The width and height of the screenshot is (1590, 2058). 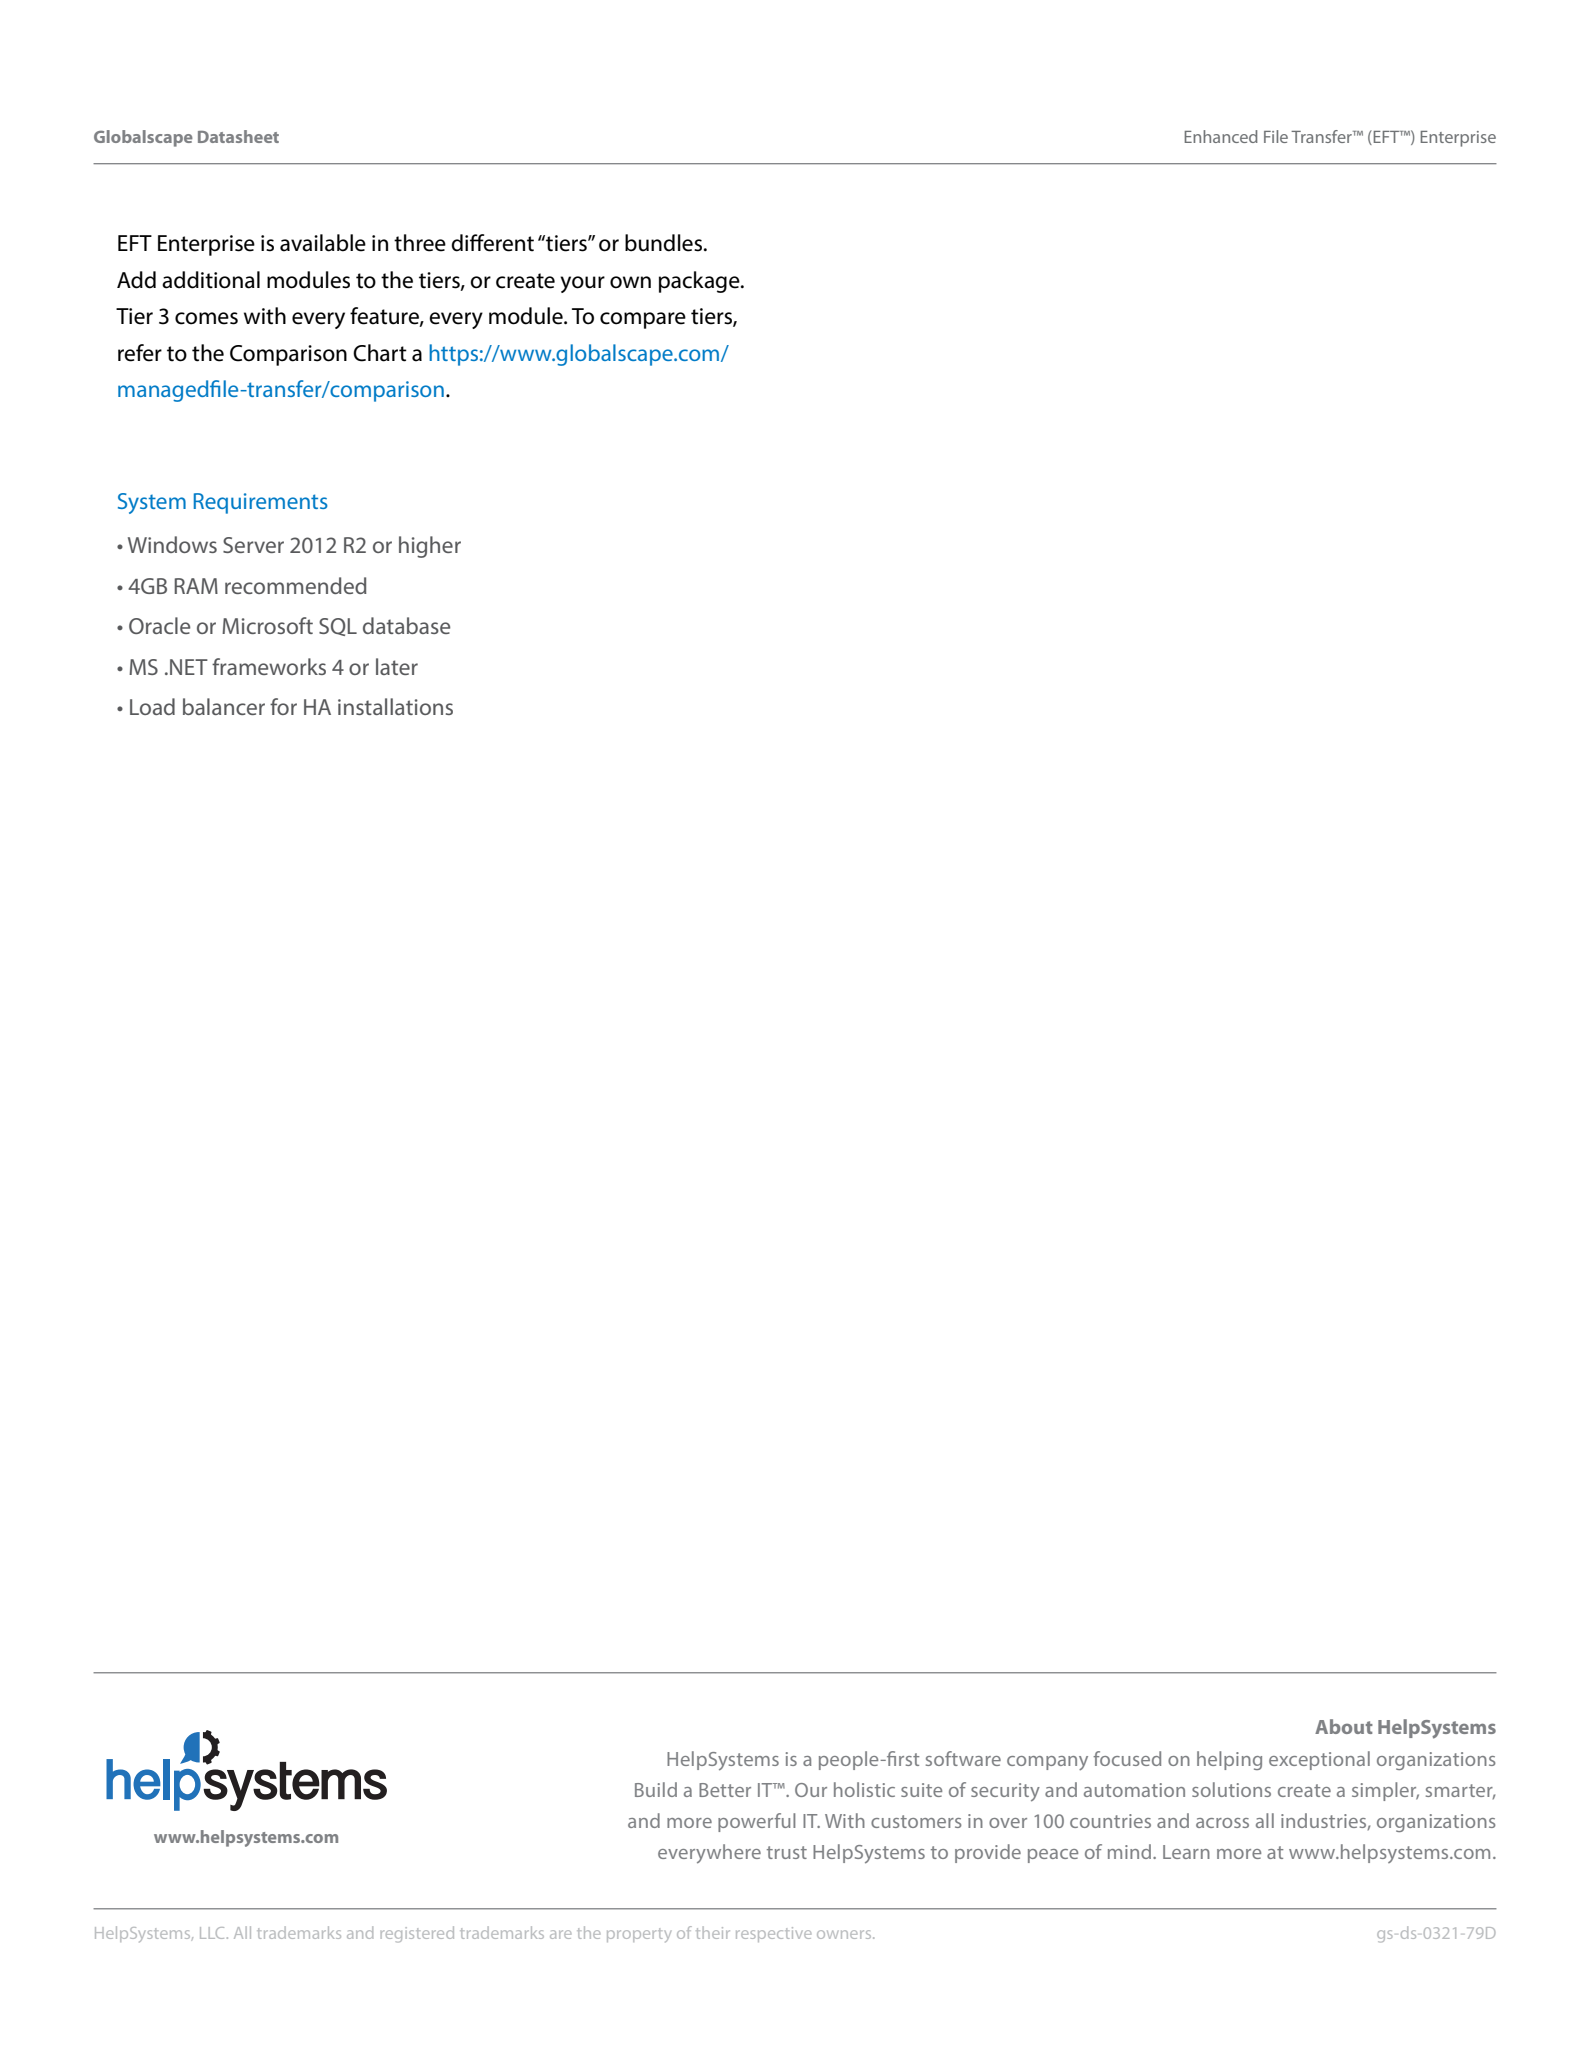 I want to click on LLC, so click(x=212, y=1933).
